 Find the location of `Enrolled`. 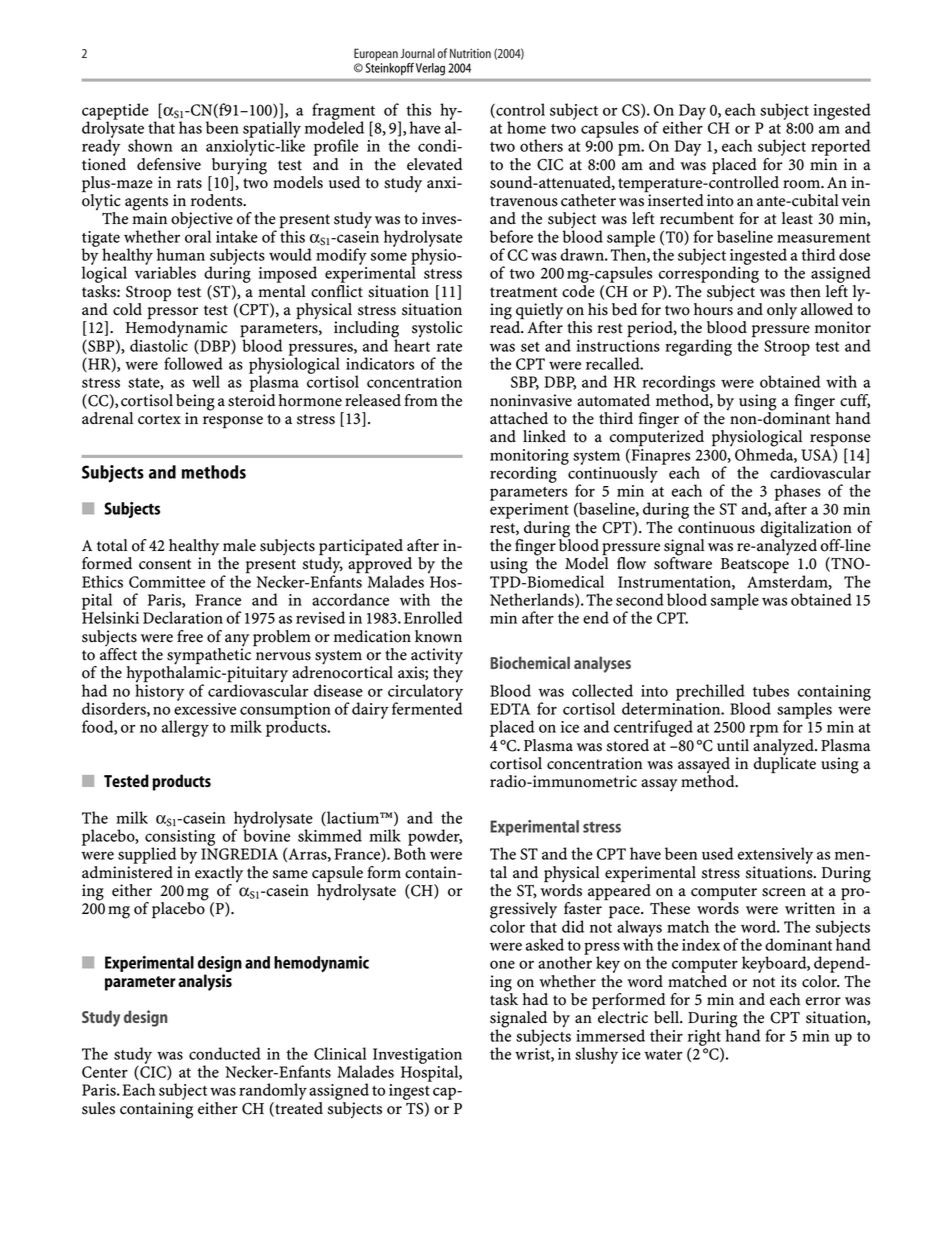

Enrolled is located at coordinates (433, 617).
